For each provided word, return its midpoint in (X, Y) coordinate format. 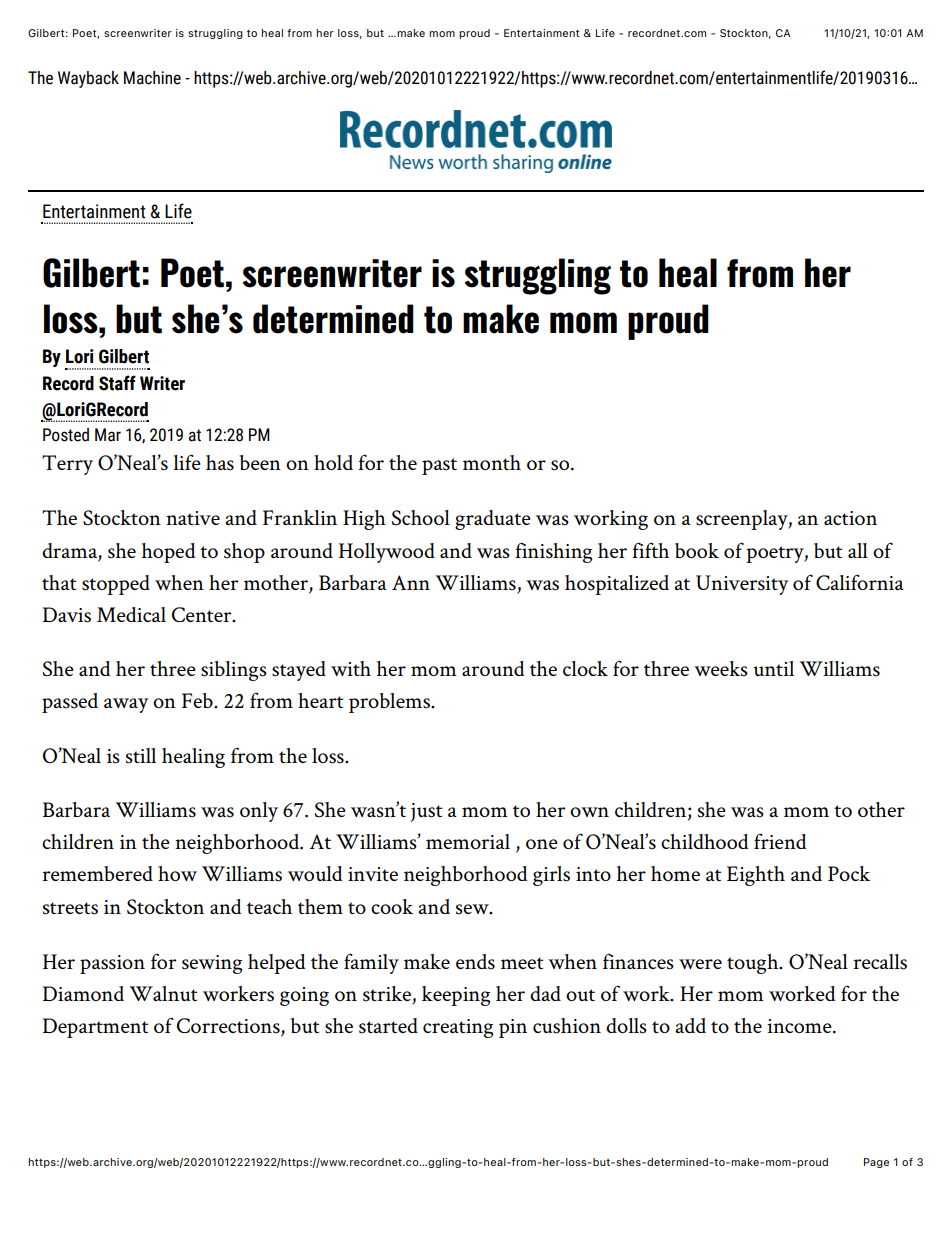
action (850, 518)
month (492, 462)
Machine (152, 78)
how (177, 873)
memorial (468, 841)
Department (96, 1028)
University (742, 585)
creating (458, 1028)
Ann (411, 582)
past (439, 466)
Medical (131, 614)
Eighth (756, 876)
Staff (117, 383)
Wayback (88, 79)
